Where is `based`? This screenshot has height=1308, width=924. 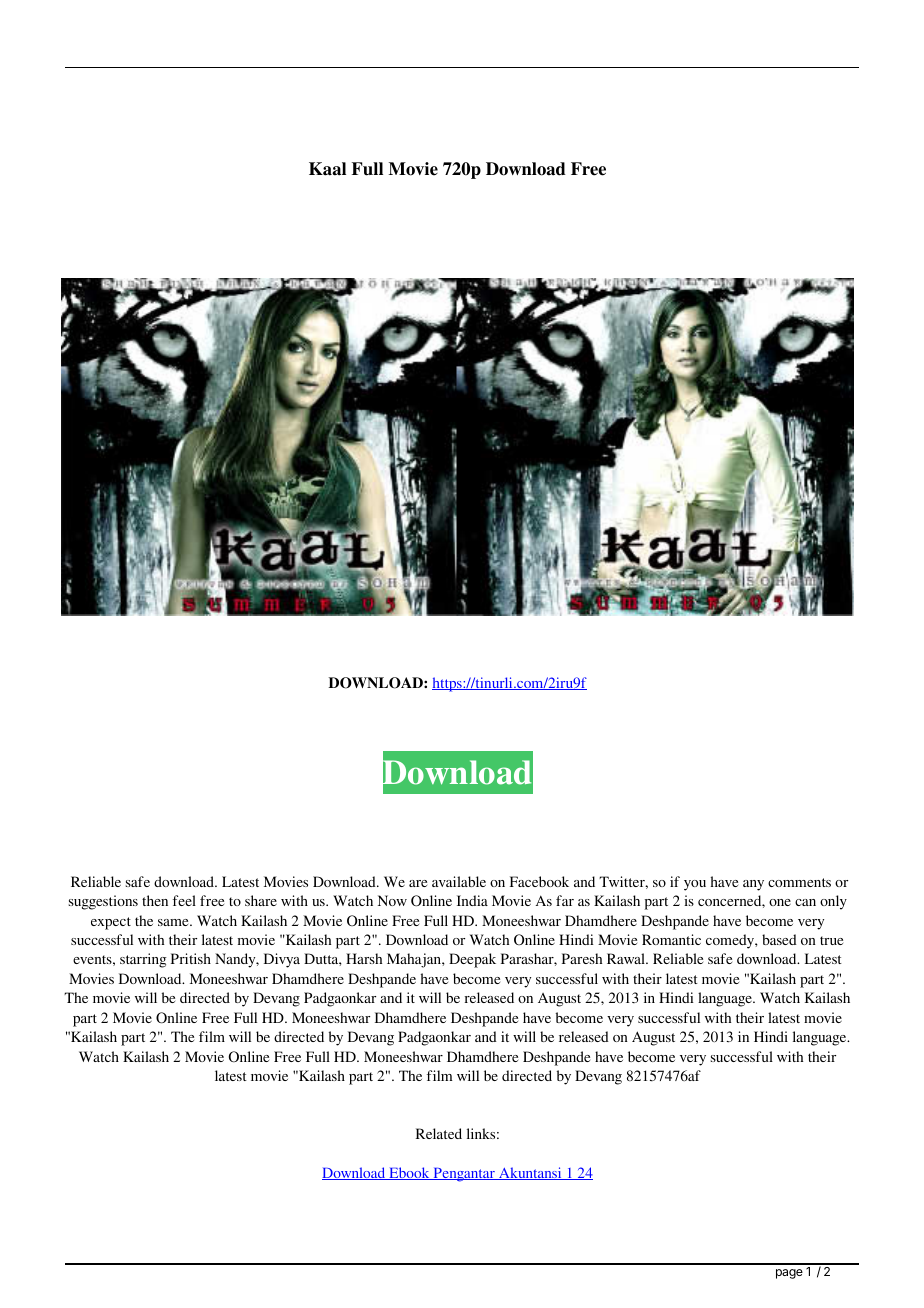 based is located at coordinates (779, 939).
